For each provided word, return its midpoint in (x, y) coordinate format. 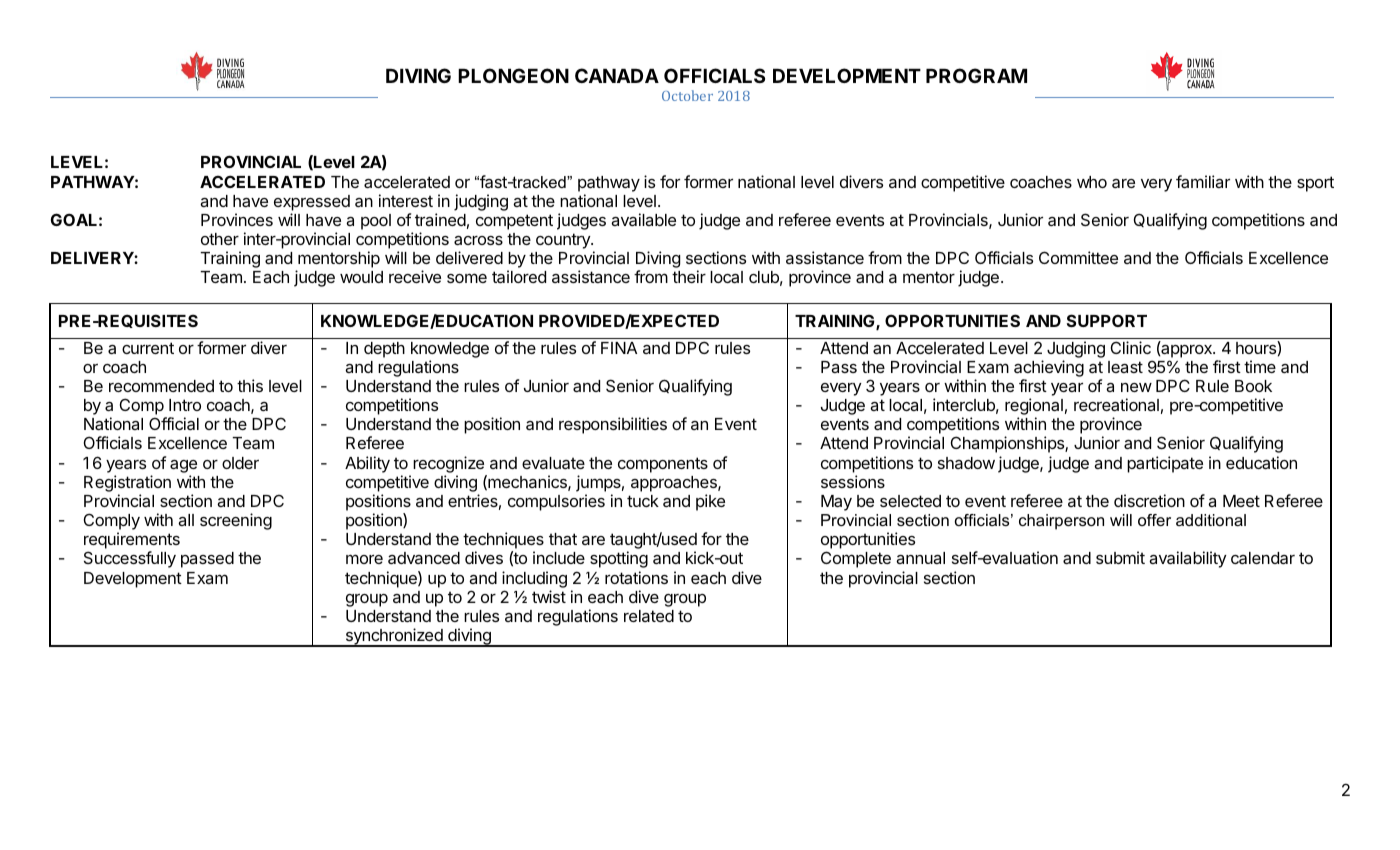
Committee (1078, 257)
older (240, 463)
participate (1165, 464)
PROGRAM (976, 75)
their (689, 276)
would (361, 277)
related (649, 616)
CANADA (617, 75)
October (687, 95)
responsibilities (613, 425)
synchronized (394, 637)
